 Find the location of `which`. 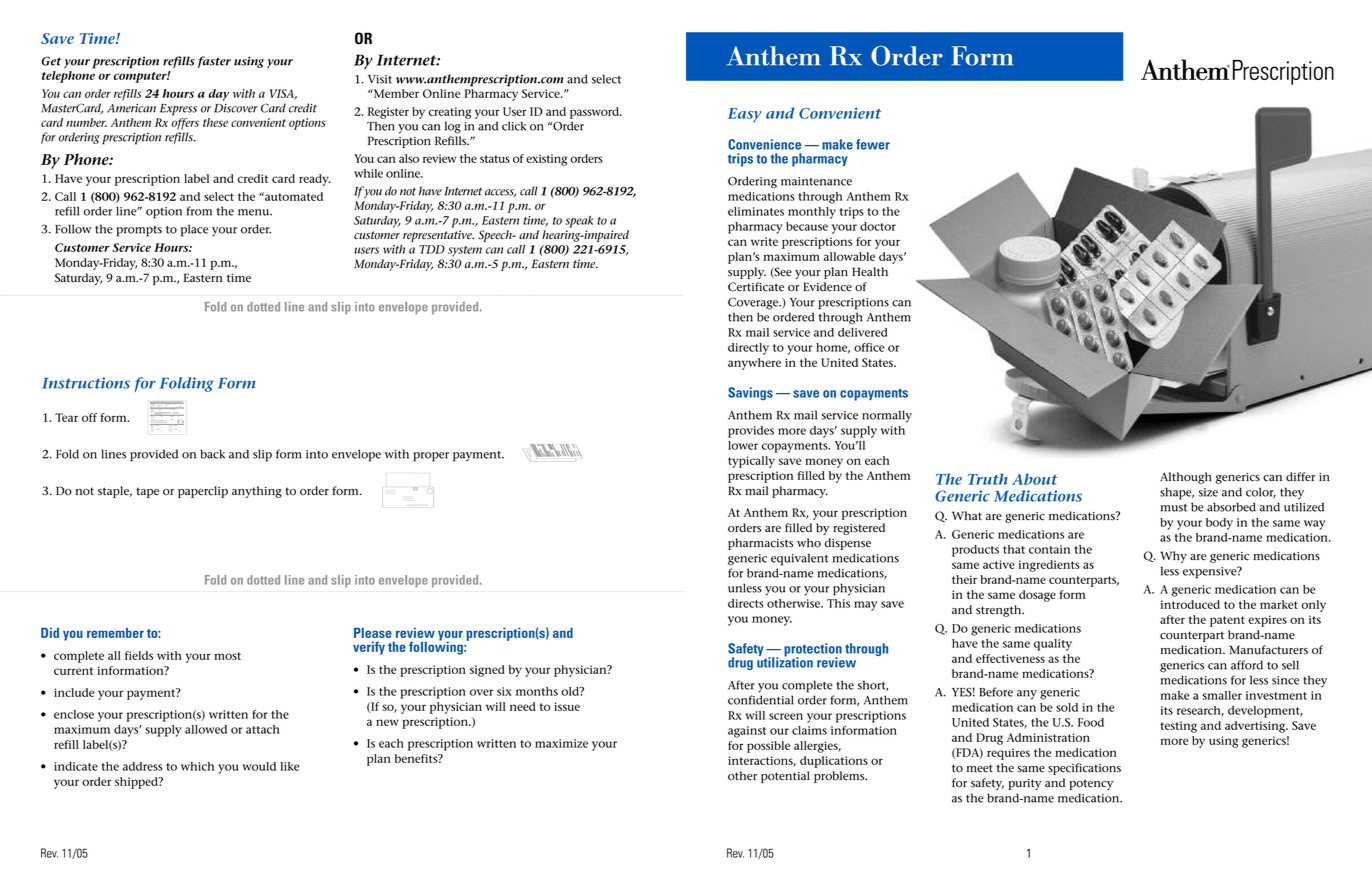

which is located at coordinates (197, 766).
